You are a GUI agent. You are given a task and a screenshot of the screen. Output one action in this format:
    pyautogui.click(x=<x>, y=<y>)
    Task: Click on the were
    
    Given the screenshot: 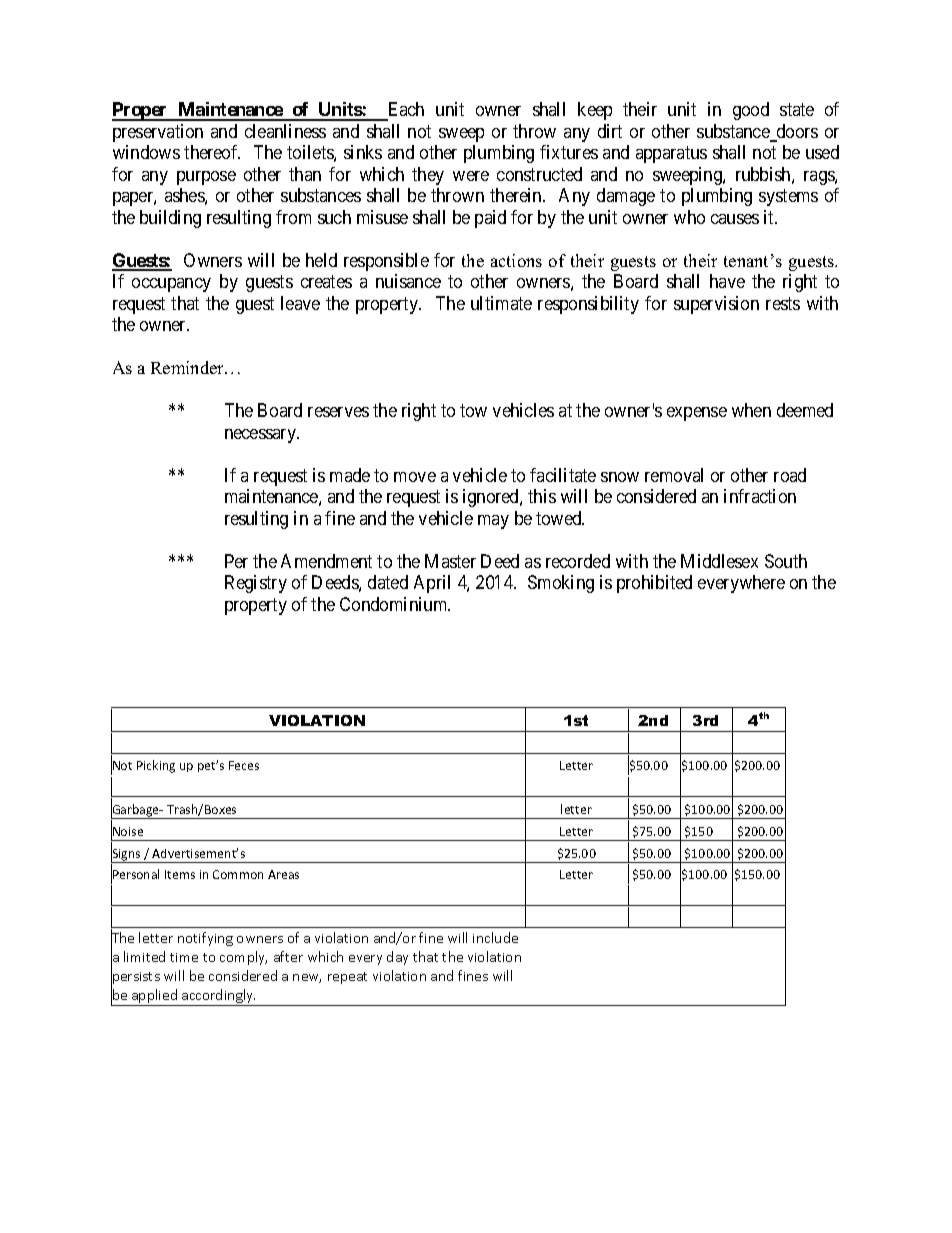 What is the action you would take?
    pyautogui.click(x=471, y=176)
